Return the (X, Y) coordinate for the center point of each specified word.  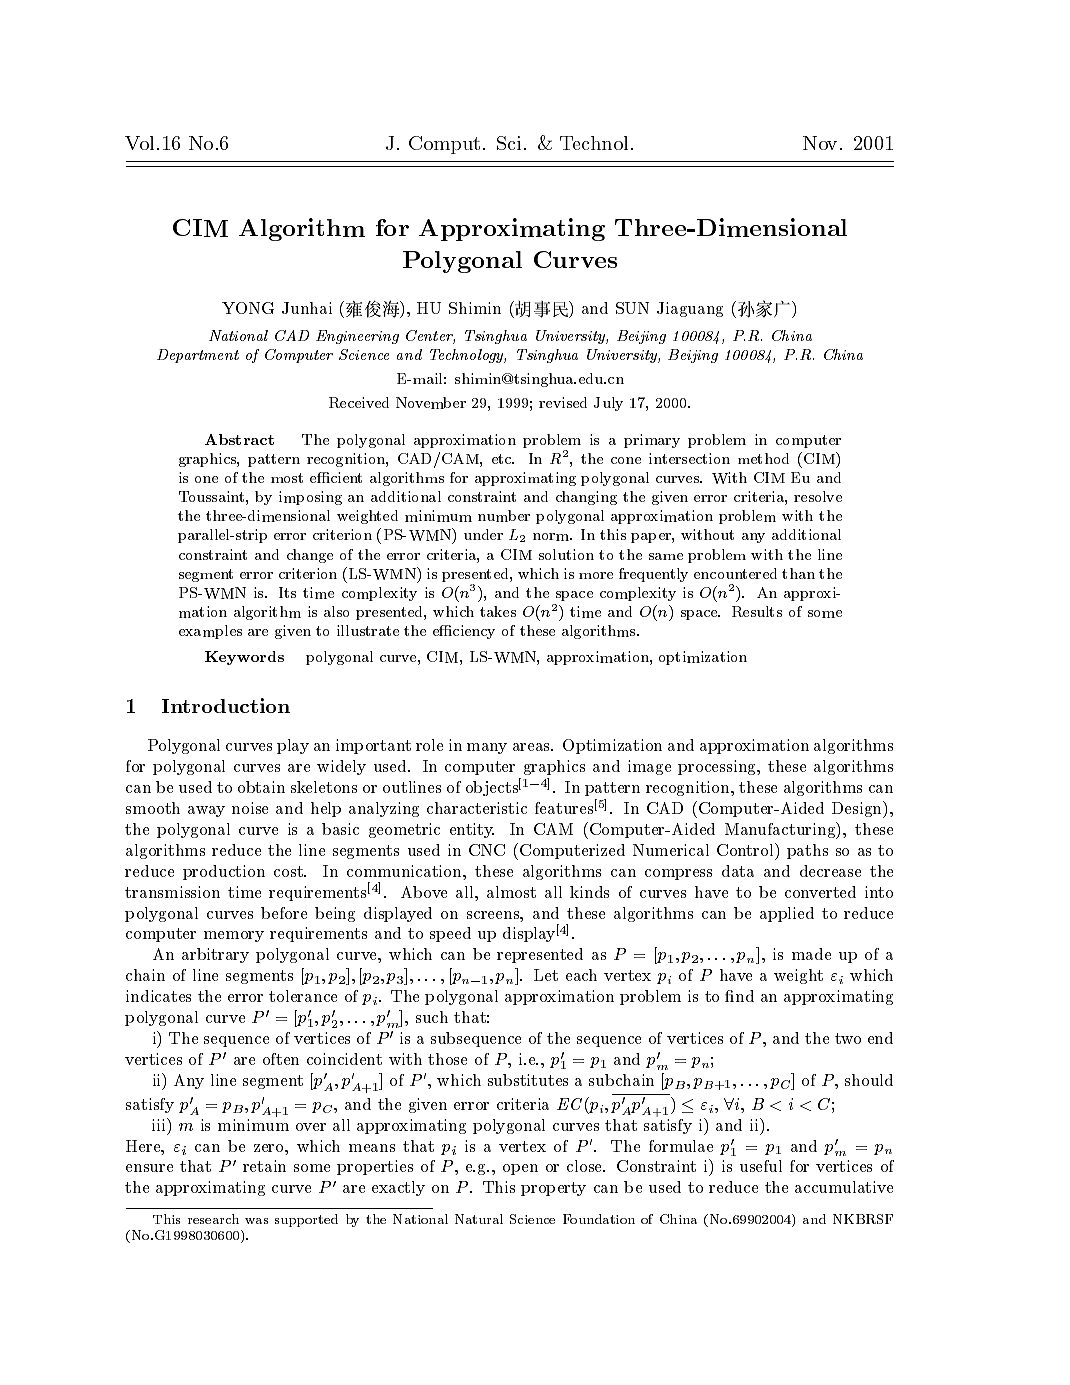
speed (450, 934)
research (213, 1219)
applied (787, 914)
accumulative (844, 1187)
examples (210, 632)
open (520, 1169)
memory (234, 936)
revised (563, 402)
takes (498, 611)
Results (757, 611)
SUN (632, 308)
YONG (248, 308)
